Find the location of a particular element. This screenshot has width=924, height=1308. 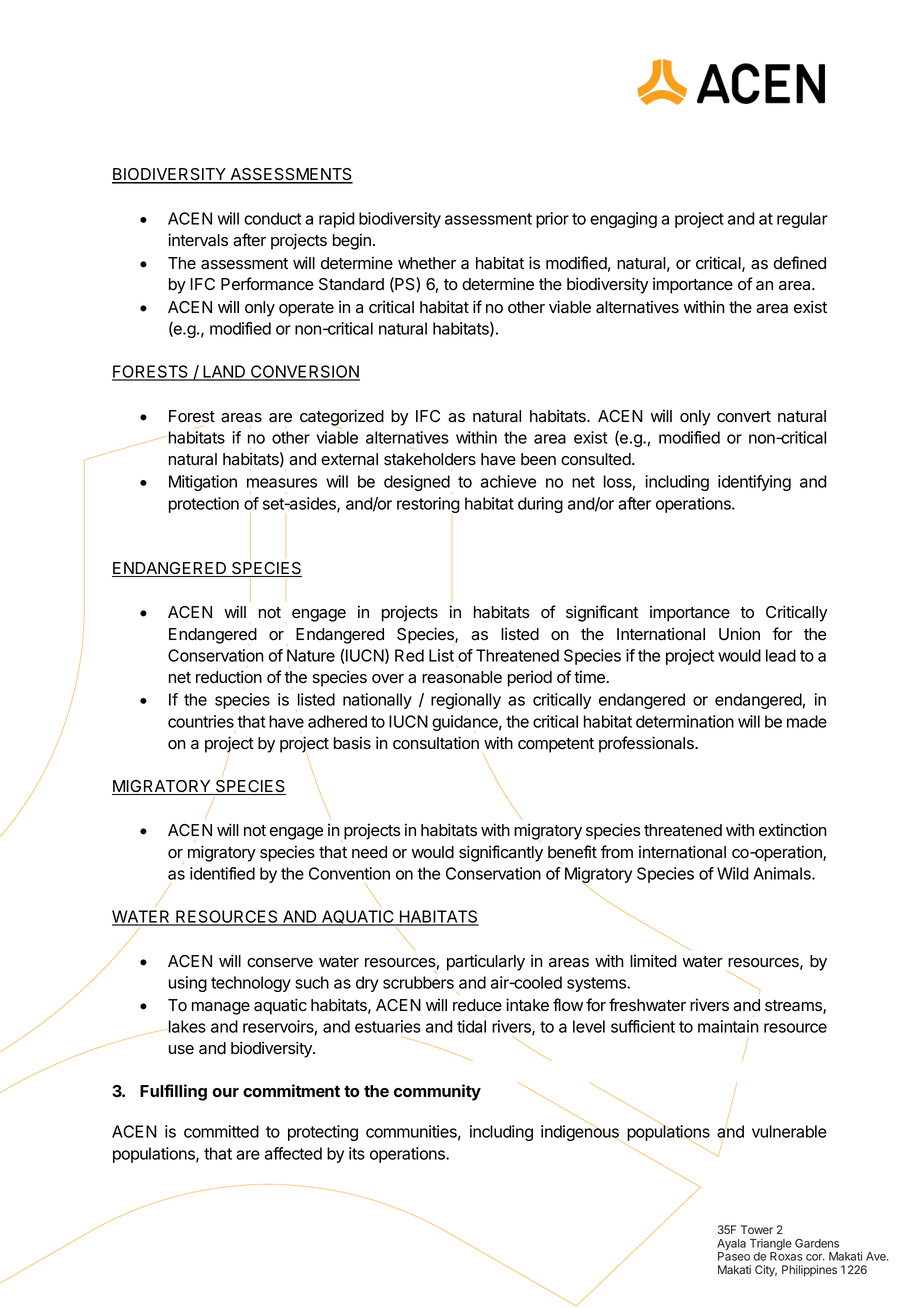

defined is located at coordinates (799, 263).
